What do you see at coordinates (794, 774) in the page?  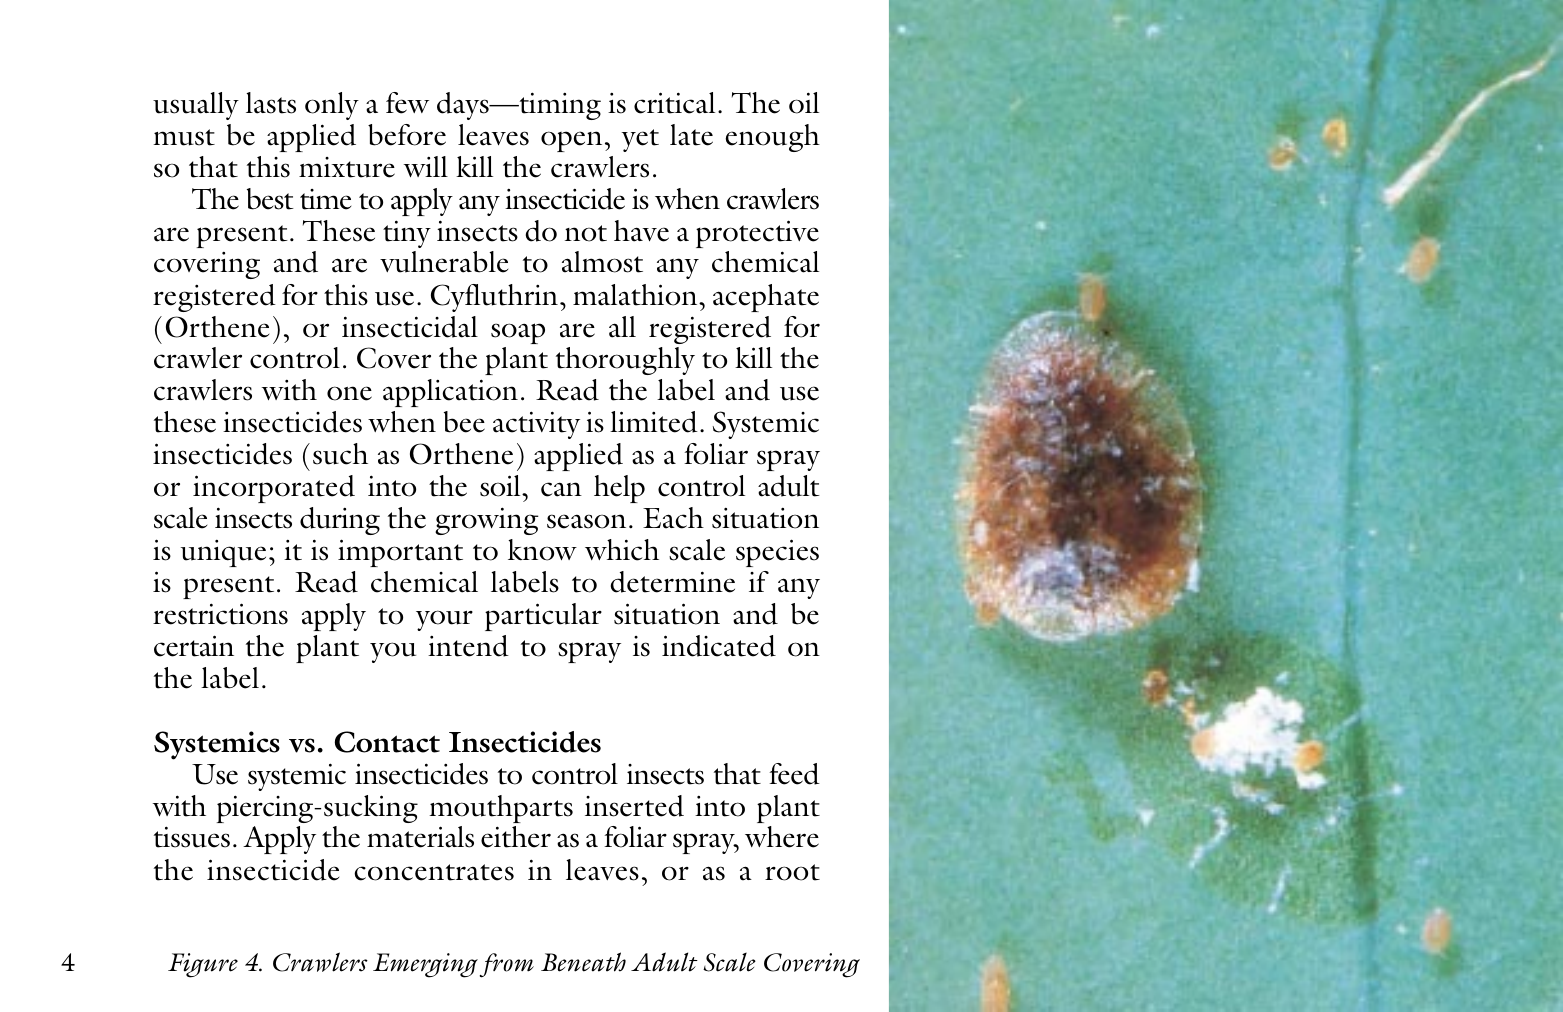 I see `feed` at bounding box center [794, 774].
